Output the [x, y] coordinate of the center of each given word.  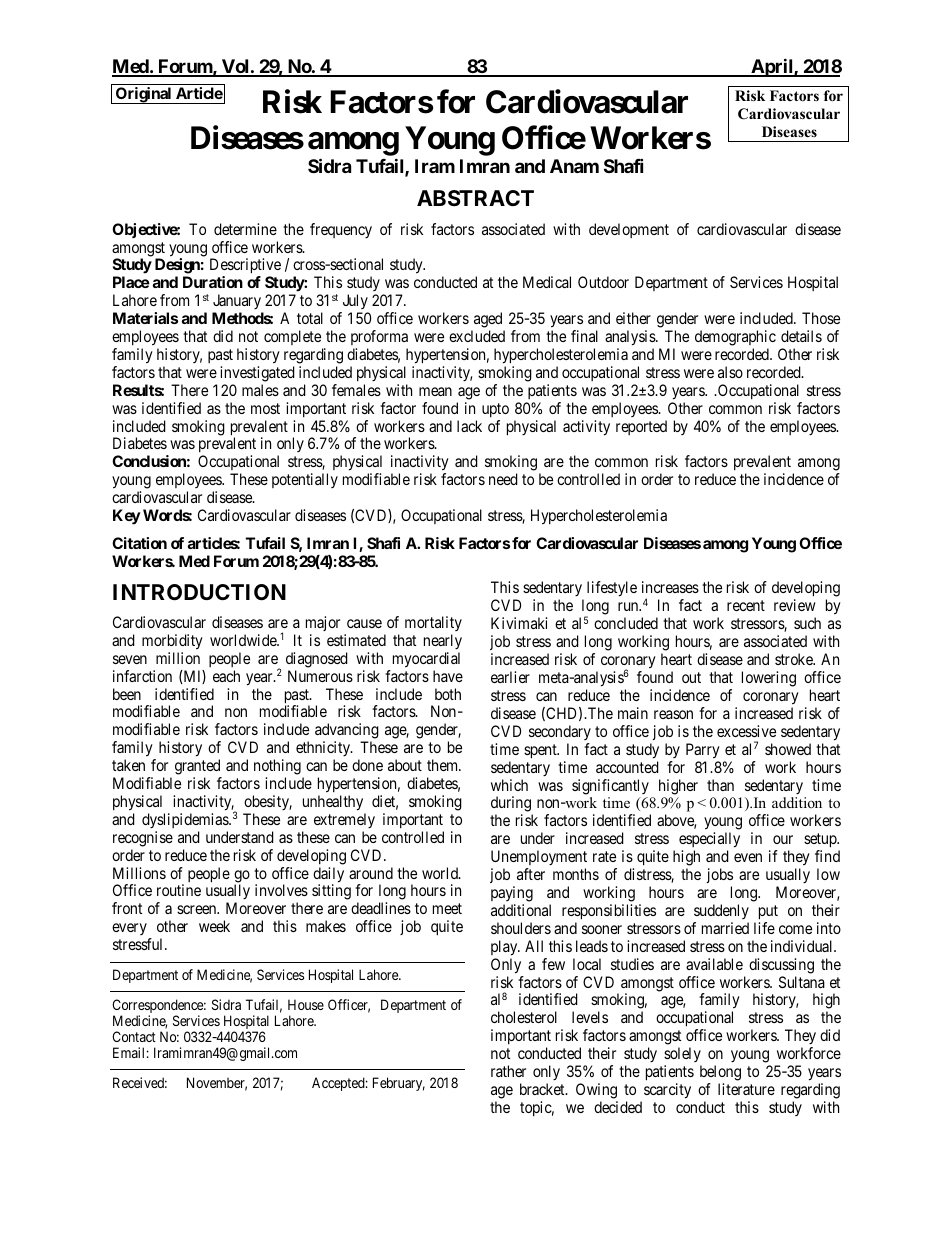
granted [198, 768]
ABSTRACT [475, 198]
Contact [134, 1036]
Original [143, 95]
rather [508, 1071]
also [730, 372]
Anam [574, 166]
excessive [746, 731]
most [265, 408]
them [444, 765]
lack [469, 426]
